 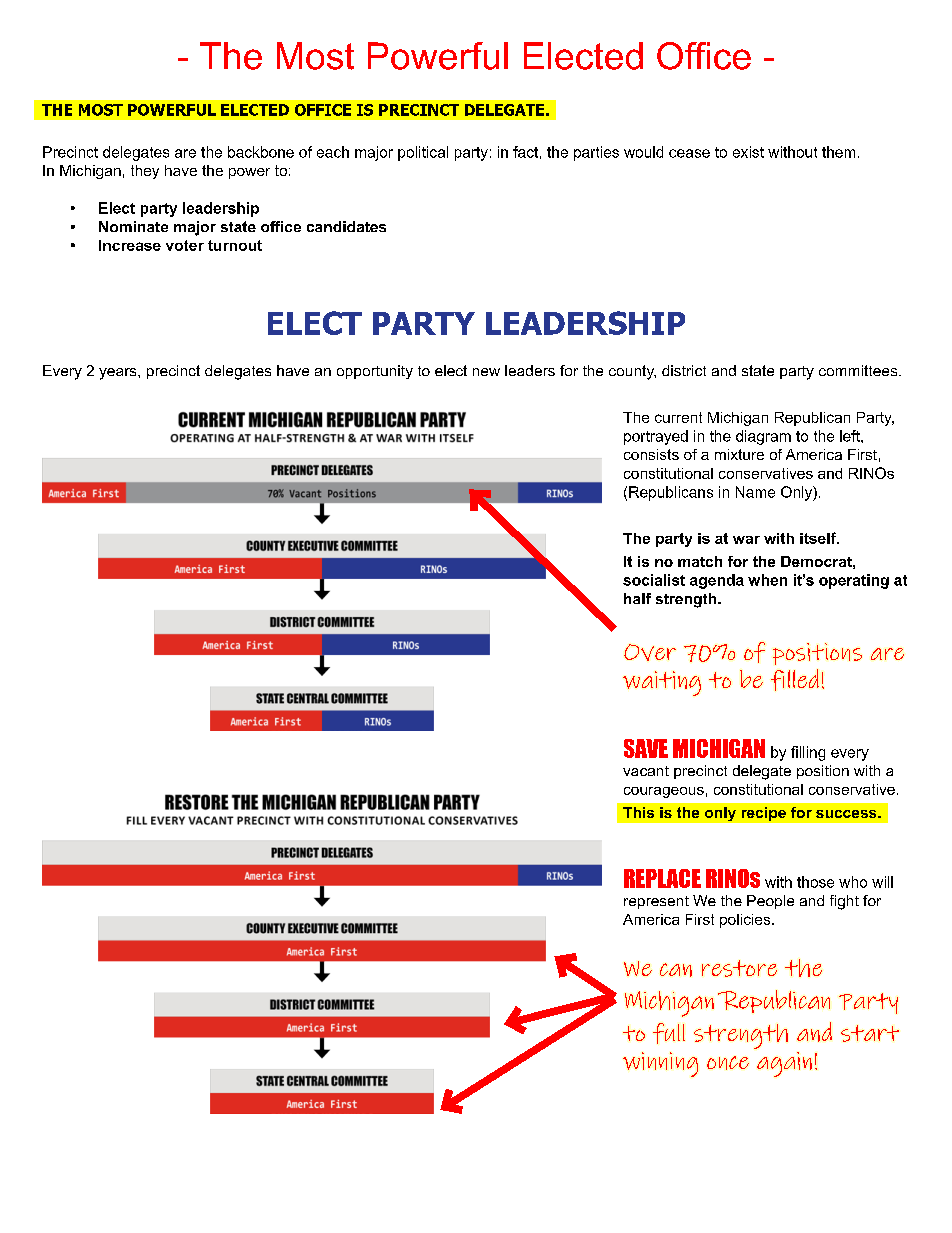 What do you see at coordinates (637, 598) in the screenshot?
I see `half` at bounding box center [637, 598].
